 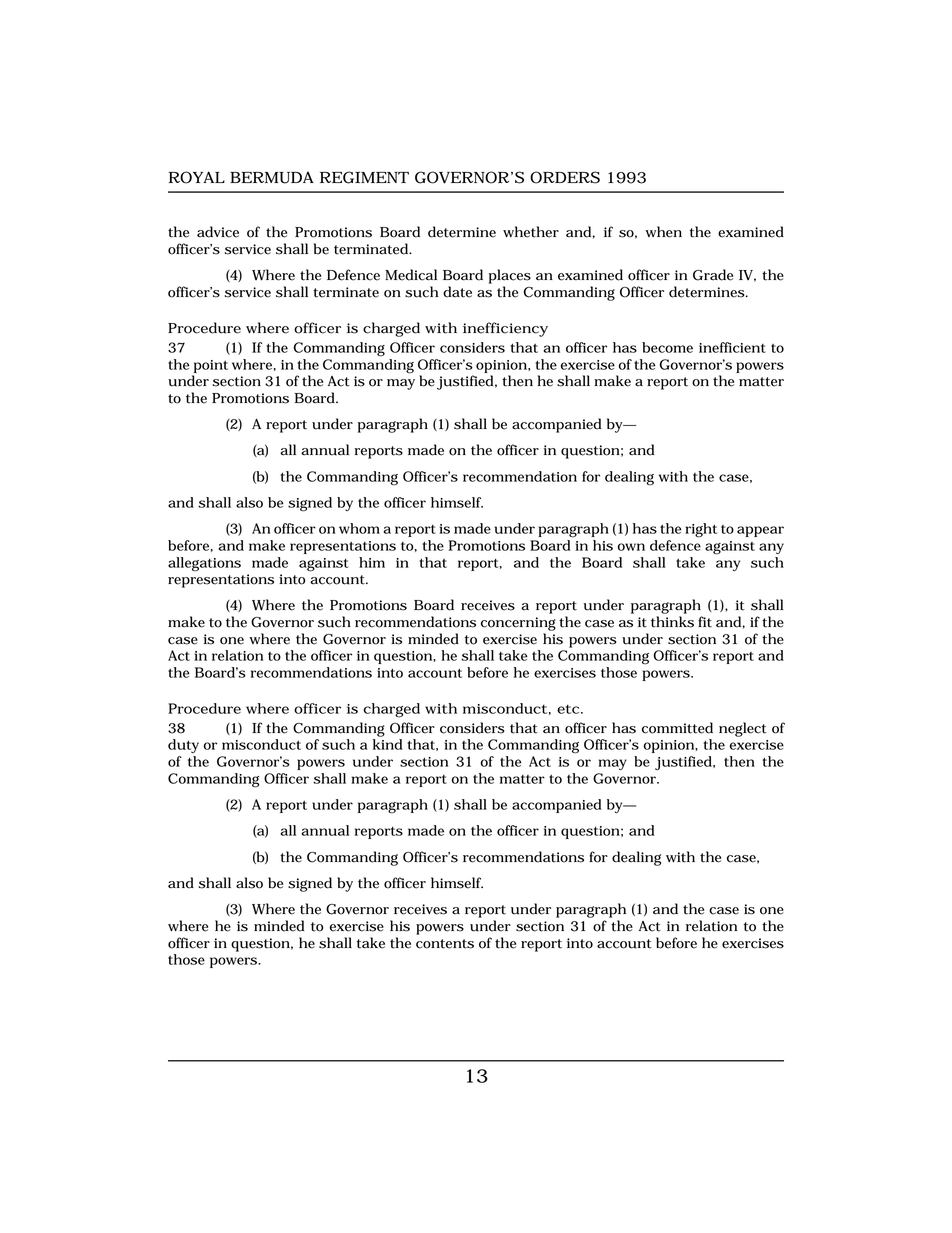 What do you see at coordinates (518, 624) in the screenshot?
I see `concerning` at bounding box center [518, 624].
